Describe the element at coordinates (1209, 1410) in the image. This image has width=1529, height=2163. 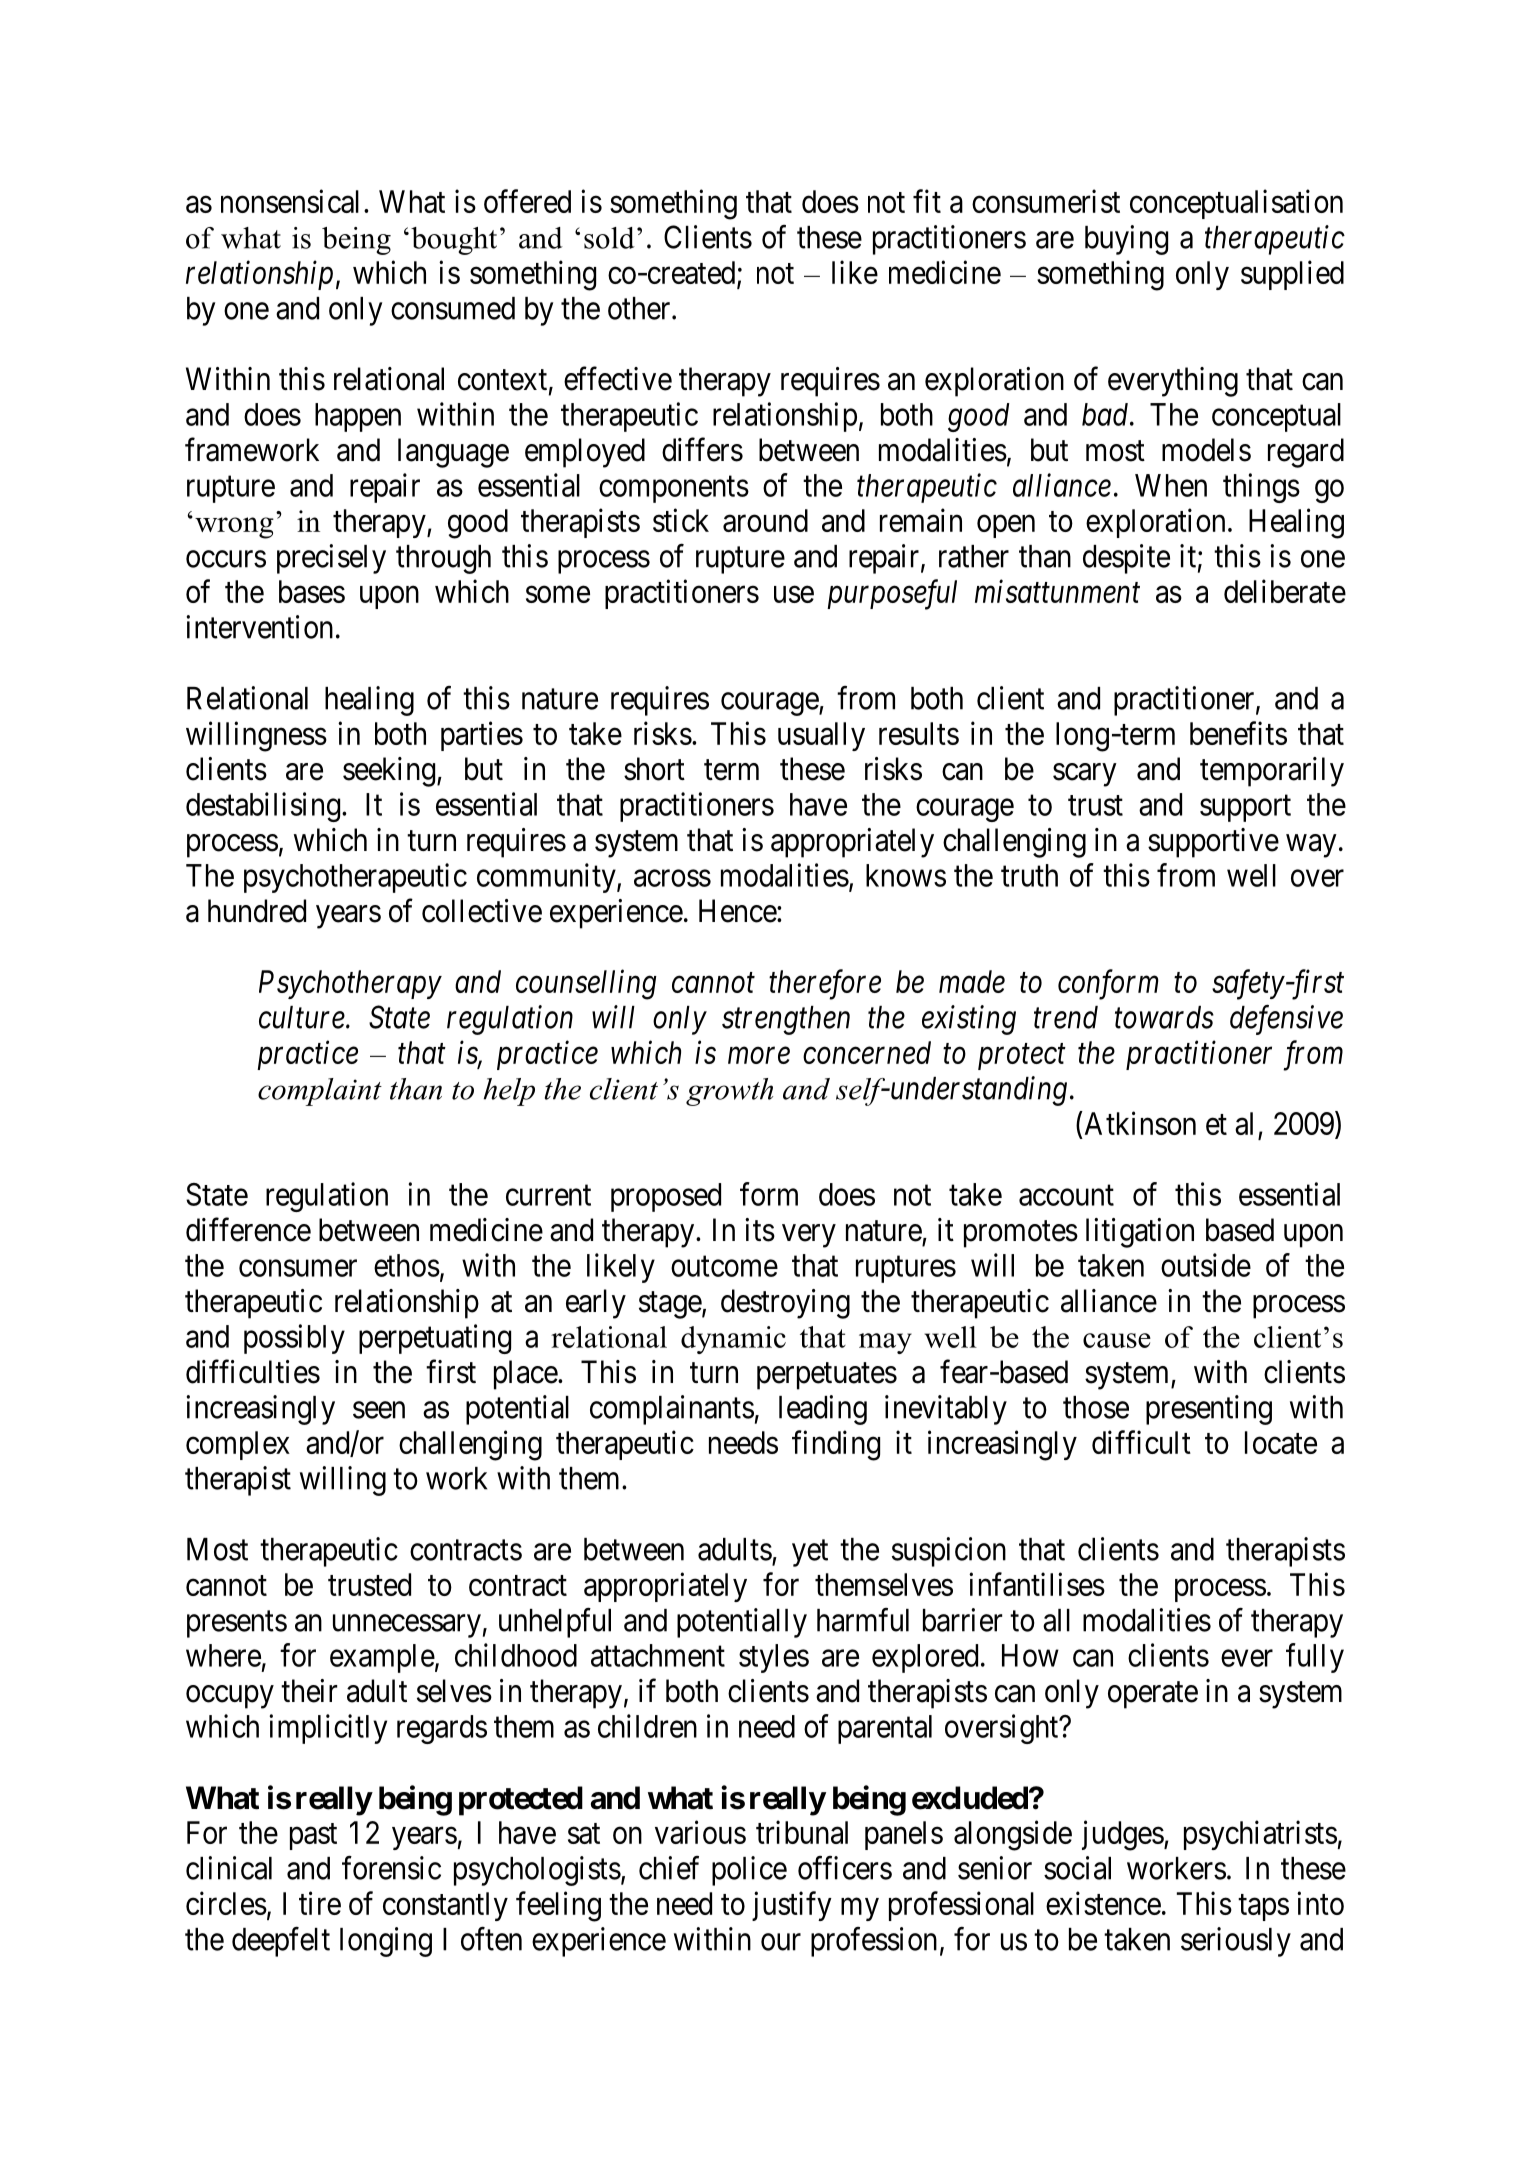
I see `presenting` at that location.
